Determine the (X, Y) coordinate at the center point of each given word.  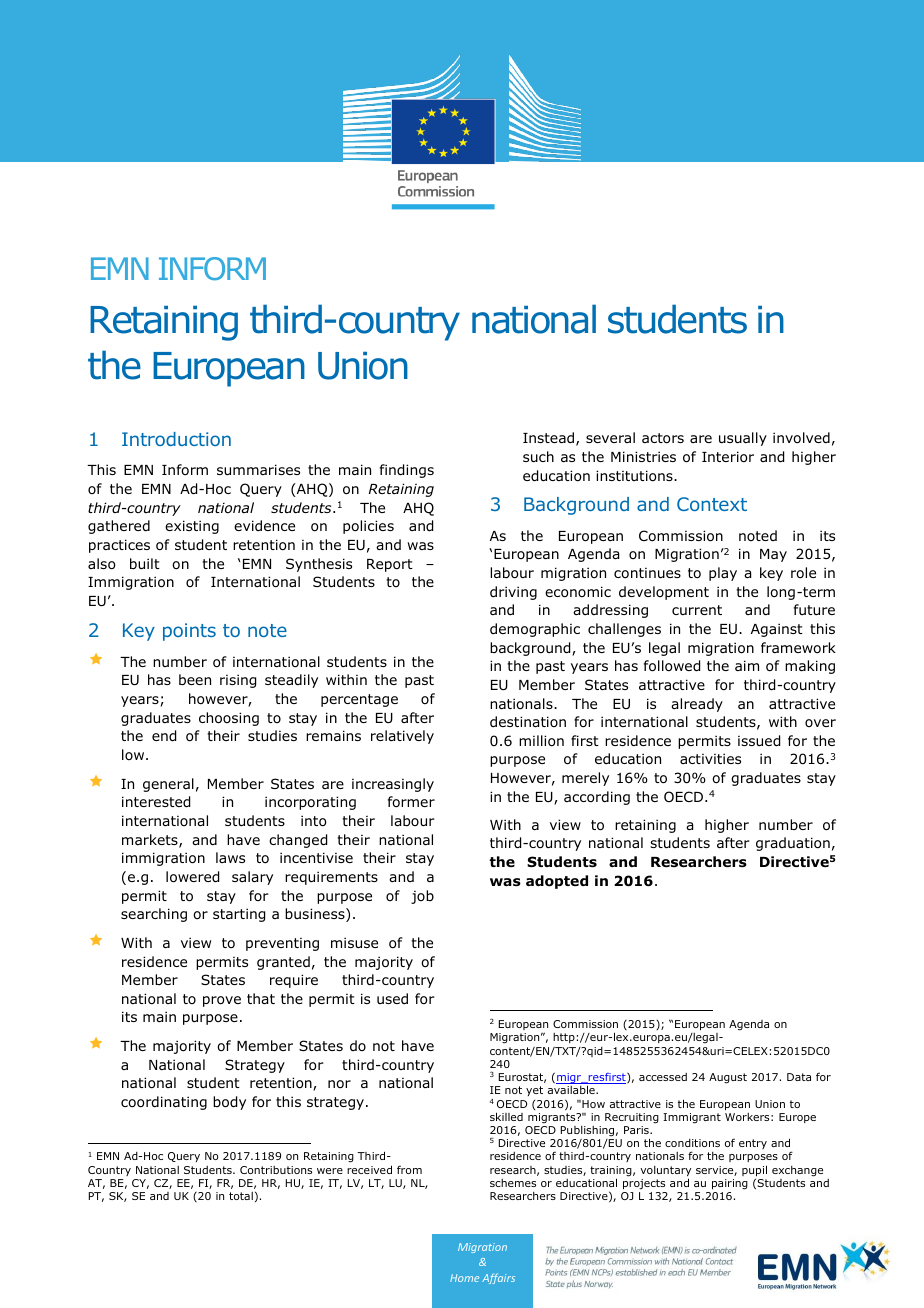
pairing (730, 1184)
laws (230, 857)
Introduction (176, 439)
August (728, 1078)
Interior (728, 457)
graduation (793, 844)
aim (747, 665)
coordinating (164, 1103)
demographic (535, 630)
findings (407, 471)
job (422, 897)
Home (464, 1278)
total (241, 1196)
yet (534, 1091)
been (195, 679)
